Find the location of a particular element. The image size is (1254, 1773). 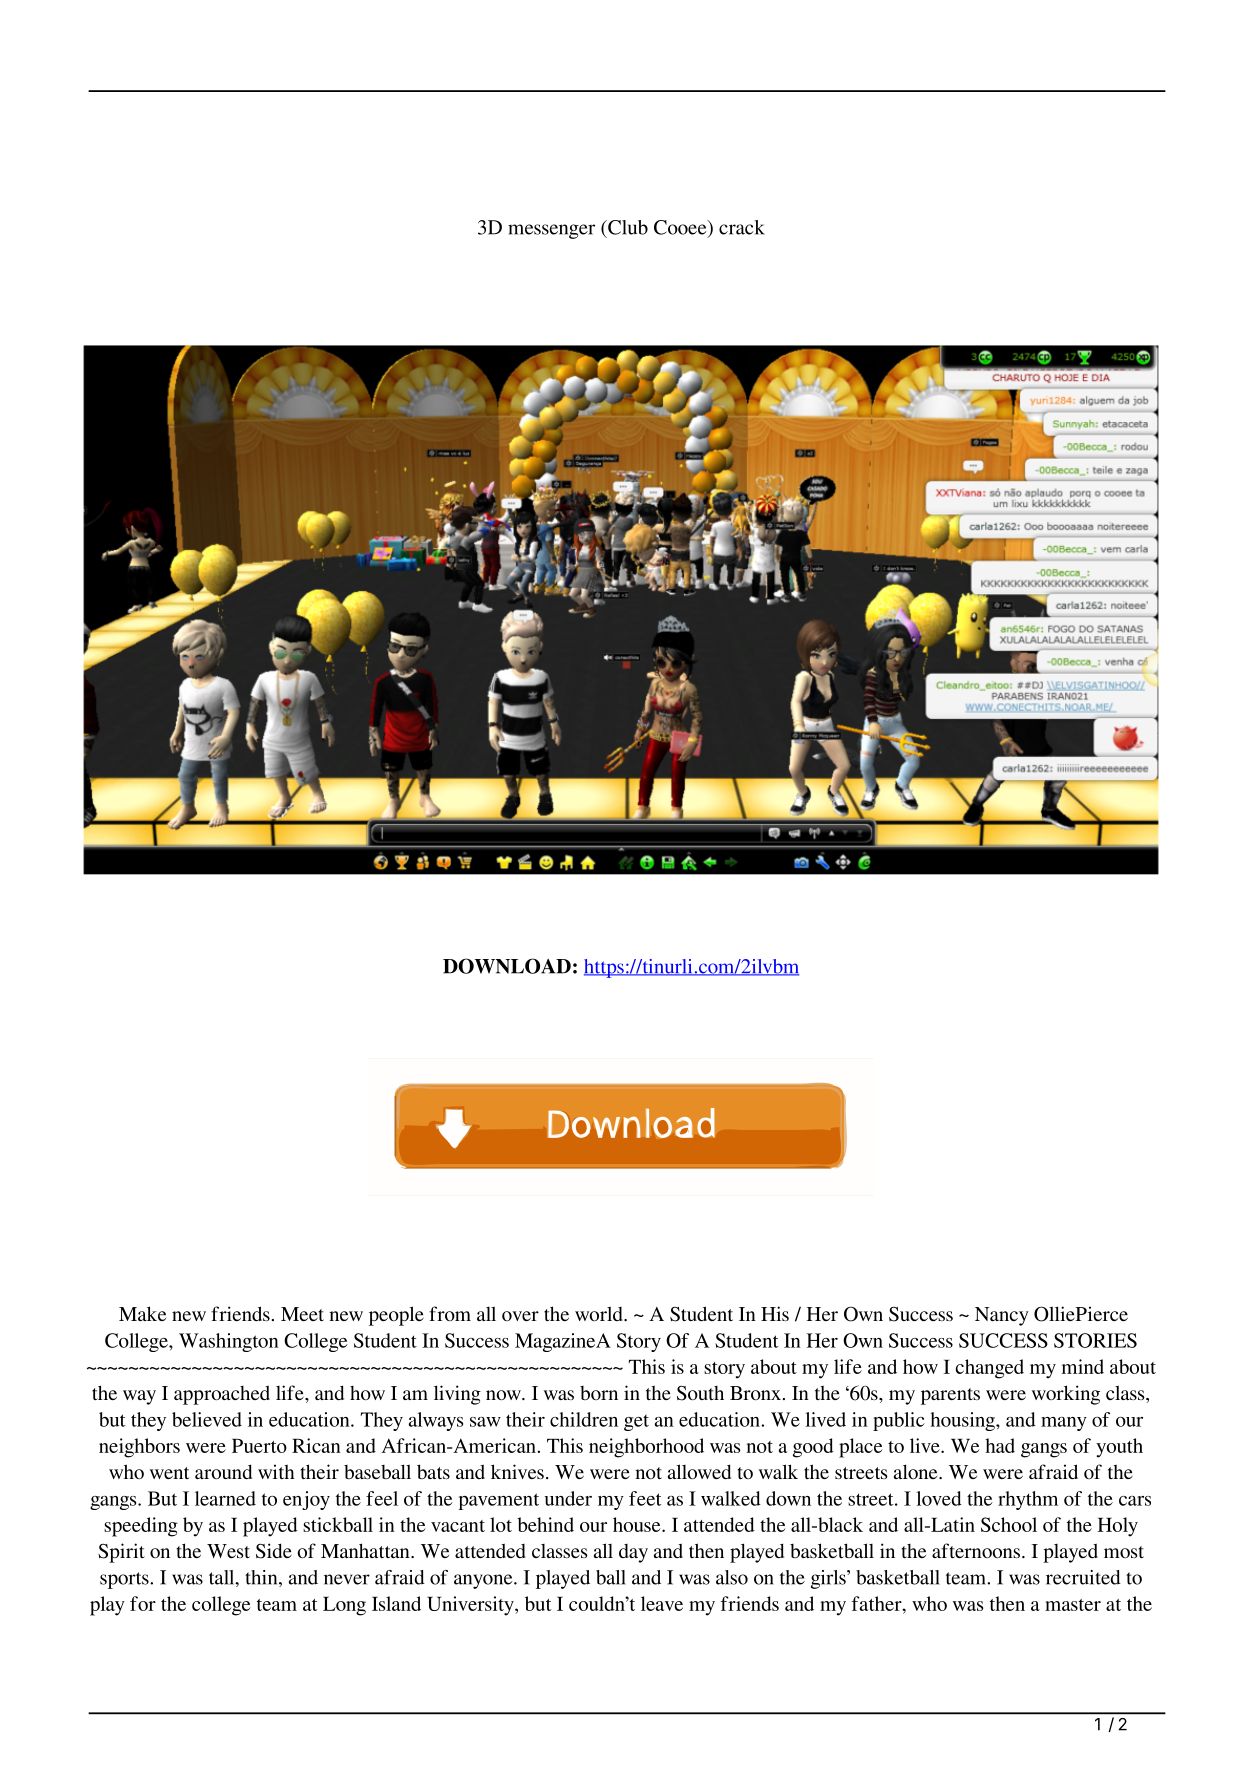

from is located at coordinates (450, 1313).
